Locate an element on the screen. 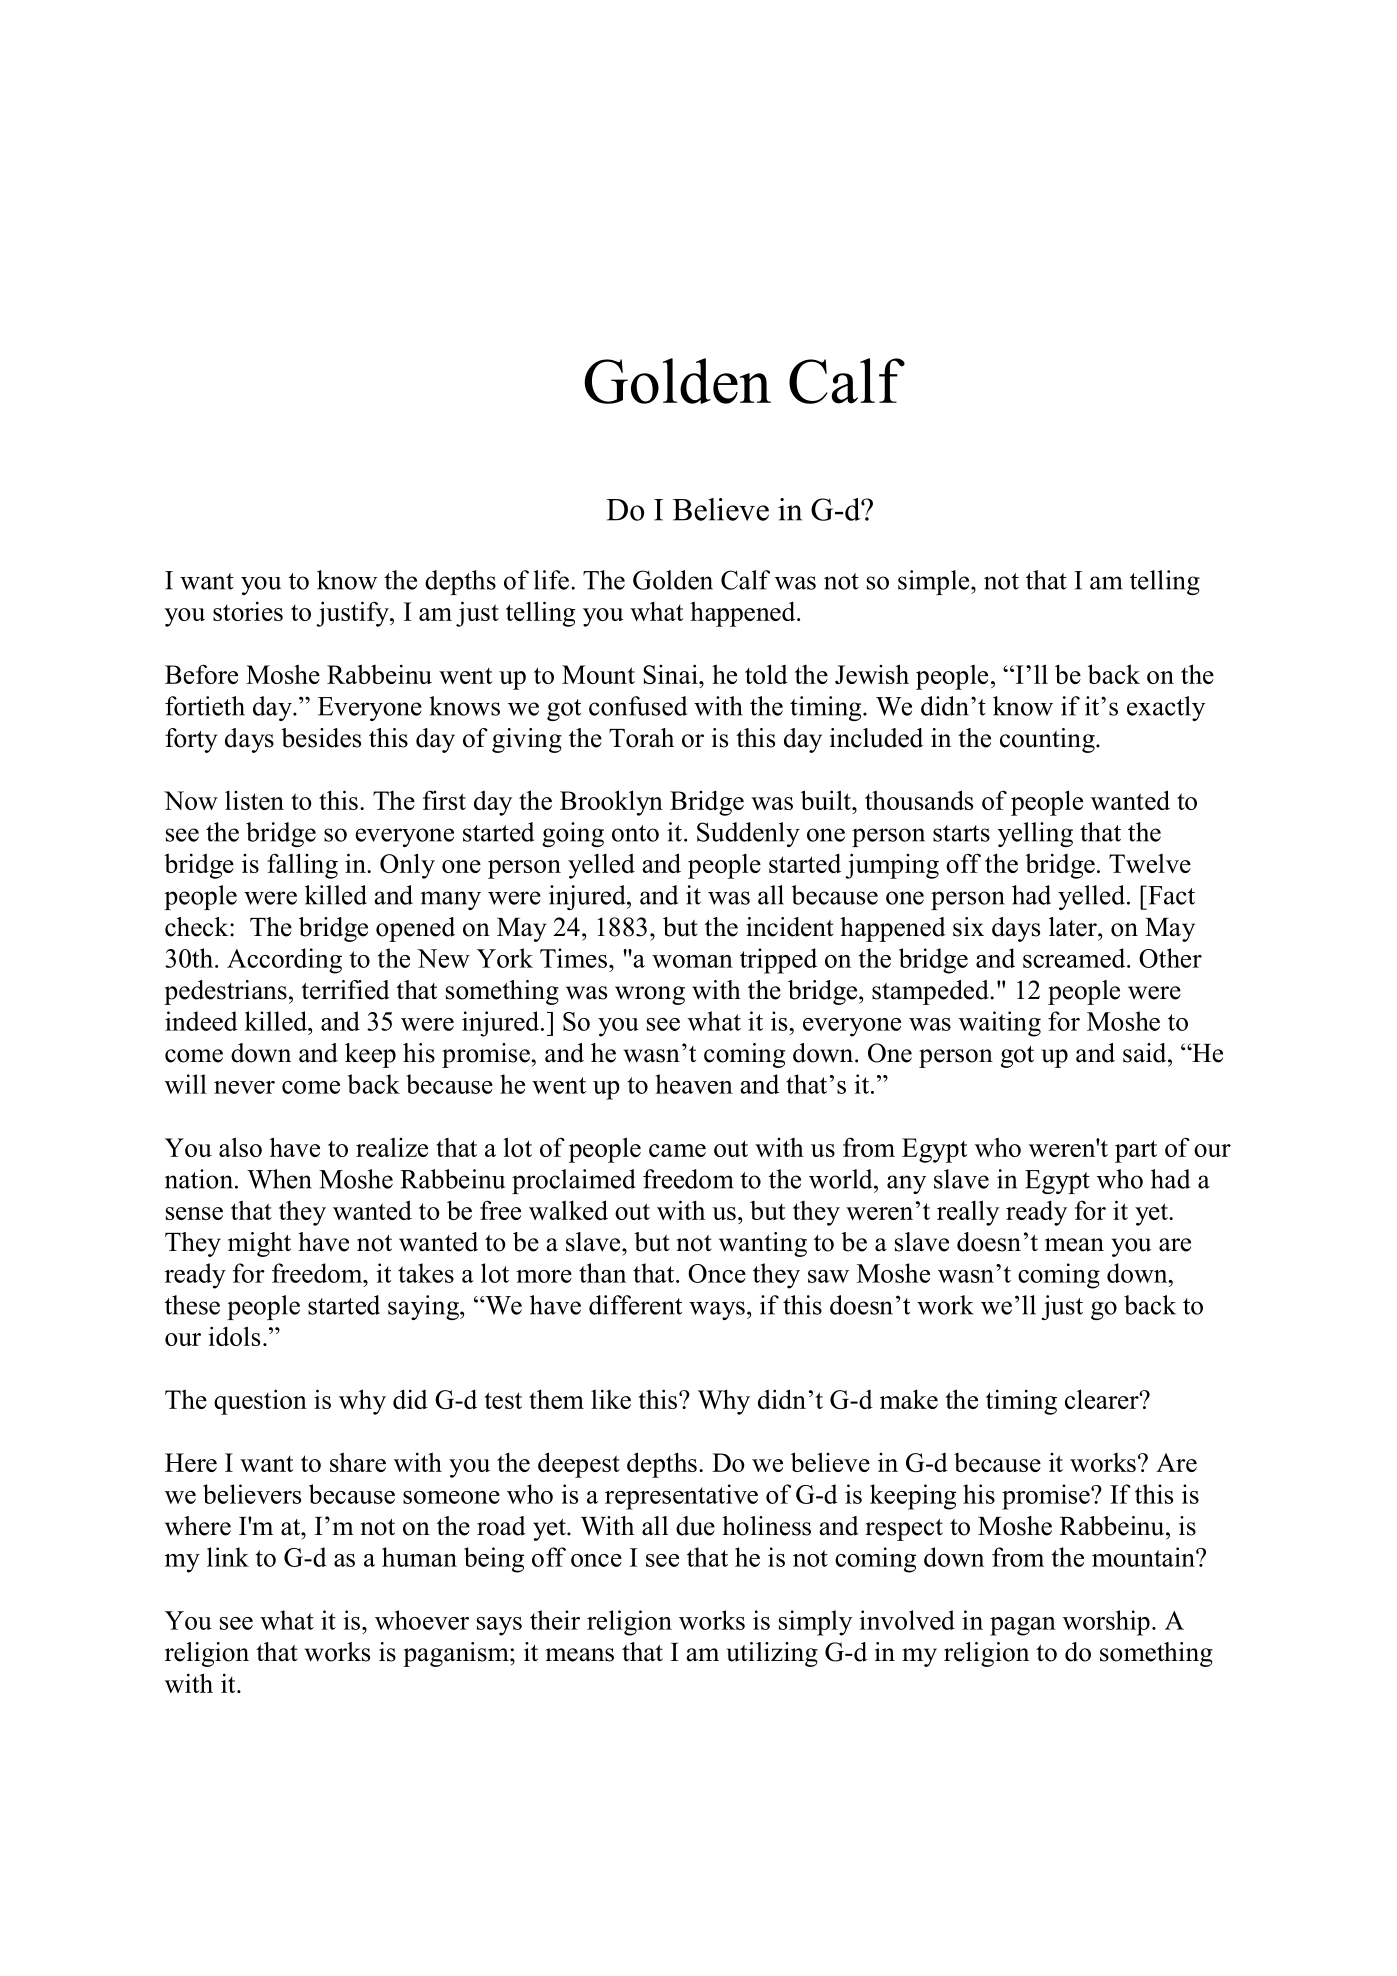 The height and width of the screenshot is (1976, 1397). stories is located at coordinates (248, 611).
